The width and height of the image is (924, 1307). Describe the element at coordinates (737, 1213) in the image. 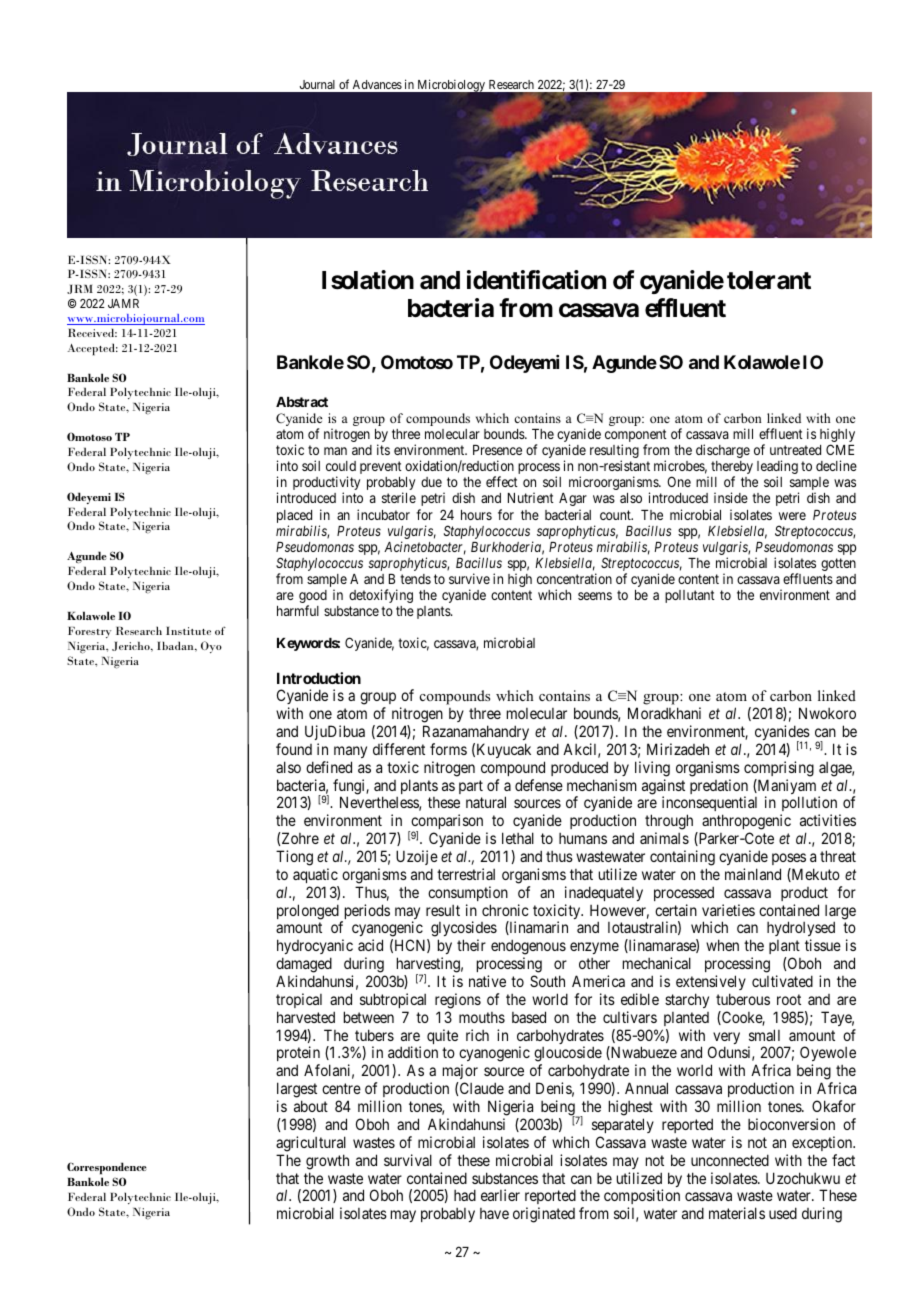

I see `materials` at that location.
